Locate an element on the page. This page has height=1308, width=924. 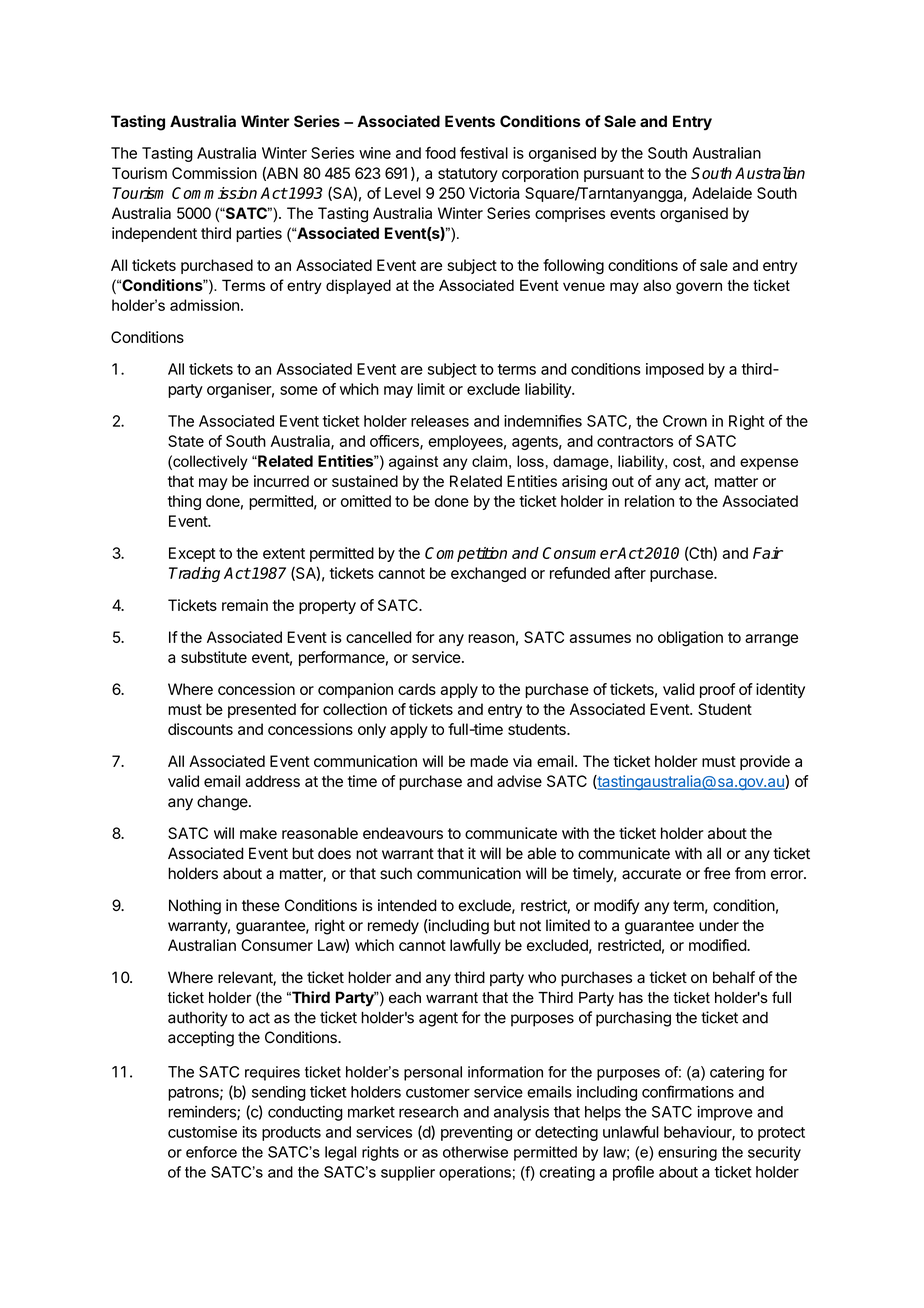
relation is located at coordinates (649, 501).
